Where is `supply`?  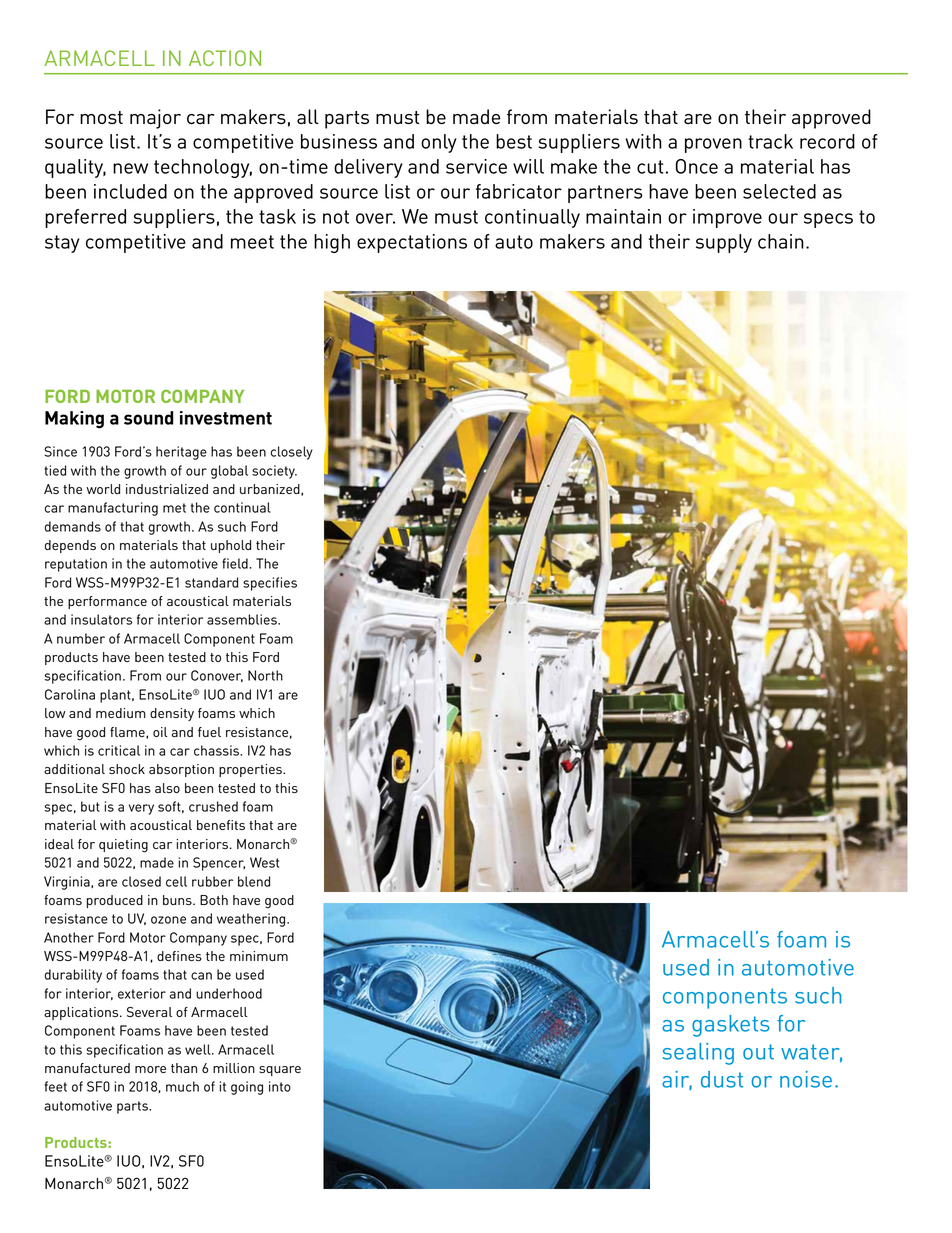
supply is located at coordinates (724, 243).
